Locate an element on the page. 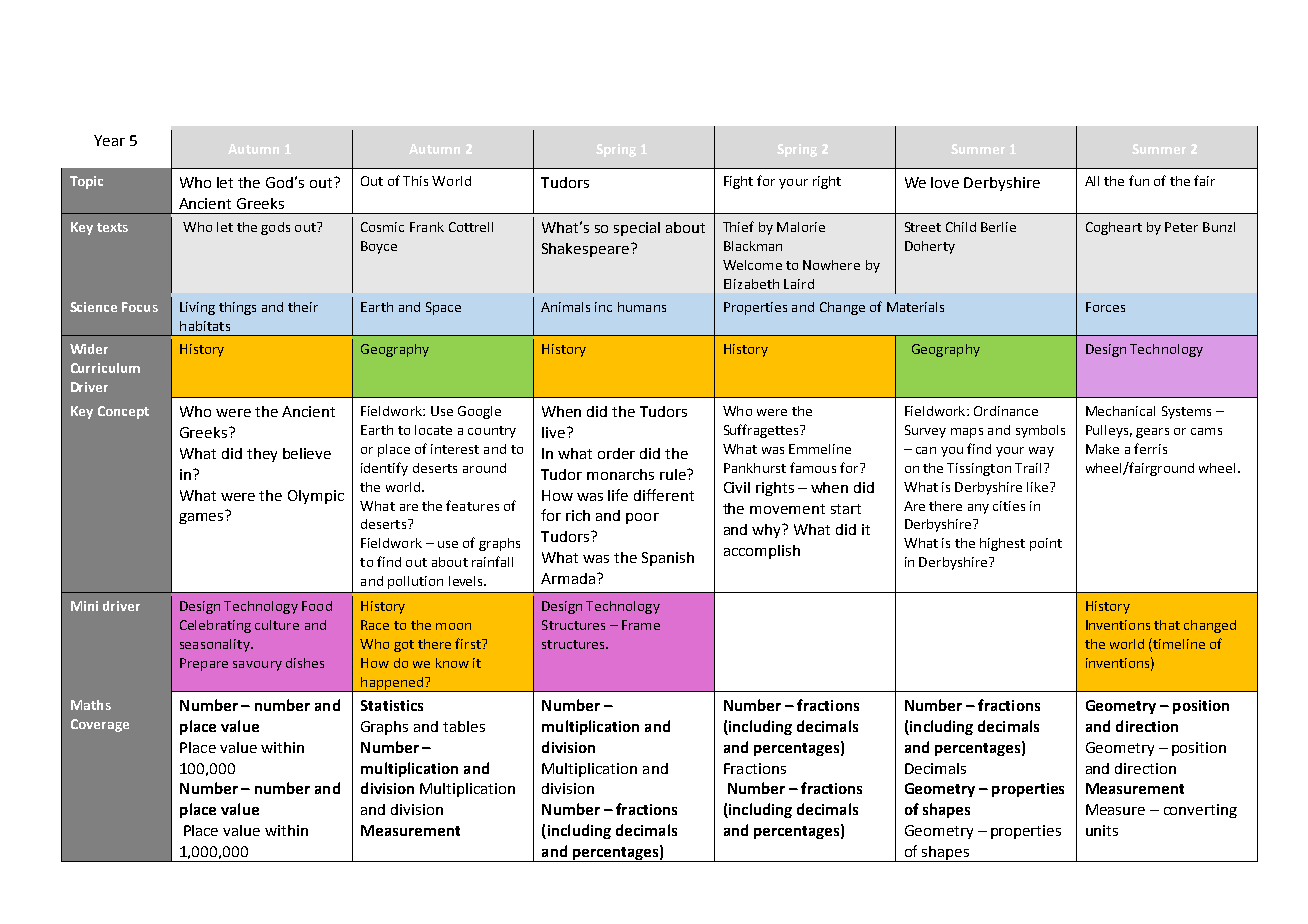 The height and width of the document is (924, 1308). like is located at coordinates (1039, 487).
